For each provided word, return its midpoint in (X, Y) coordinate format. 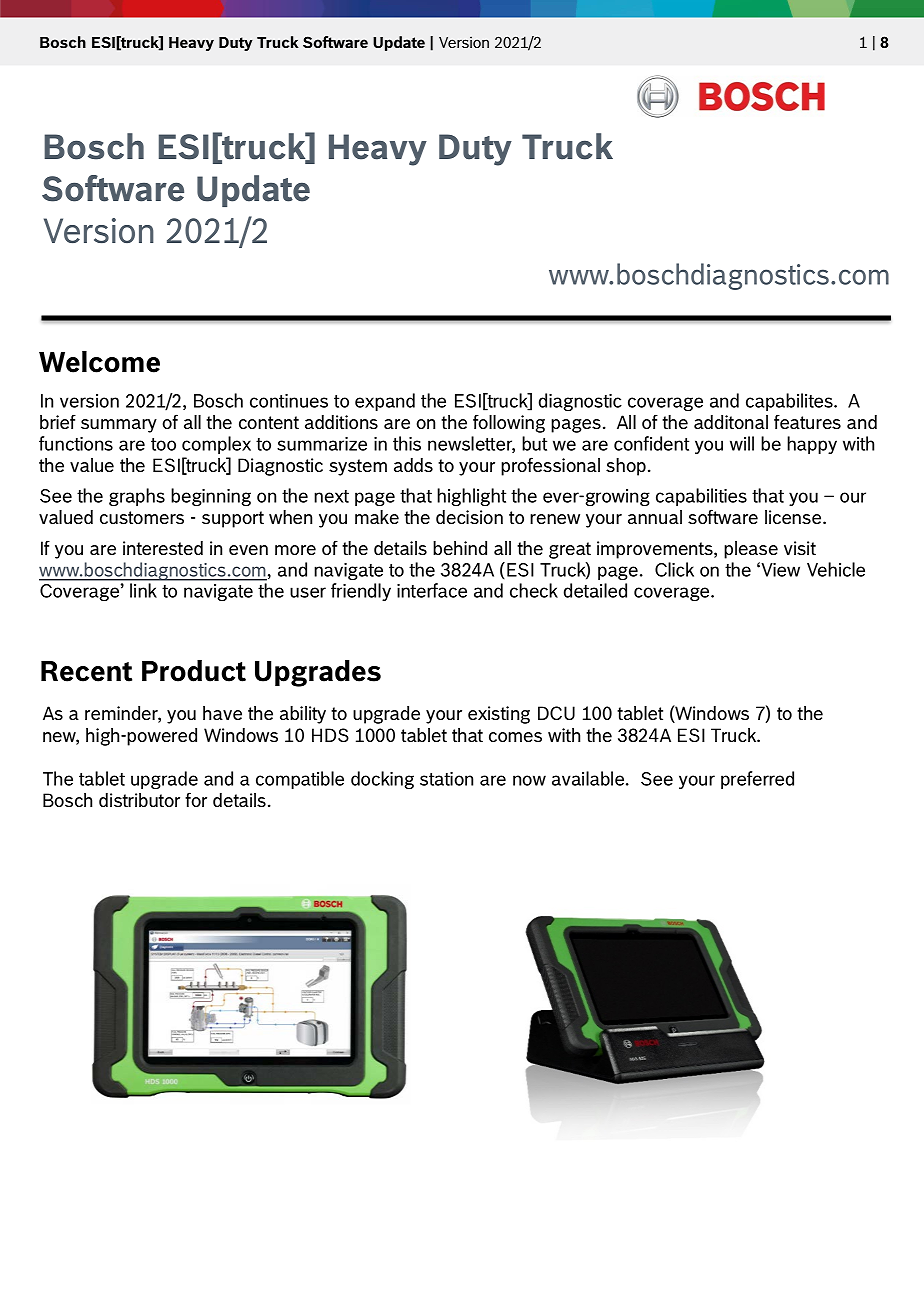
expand (385, 402)
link (143, 590)
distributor (139, 800)
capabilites (790, 402)
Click (674, 569)
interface (432, 590)
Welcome (99, 362)
